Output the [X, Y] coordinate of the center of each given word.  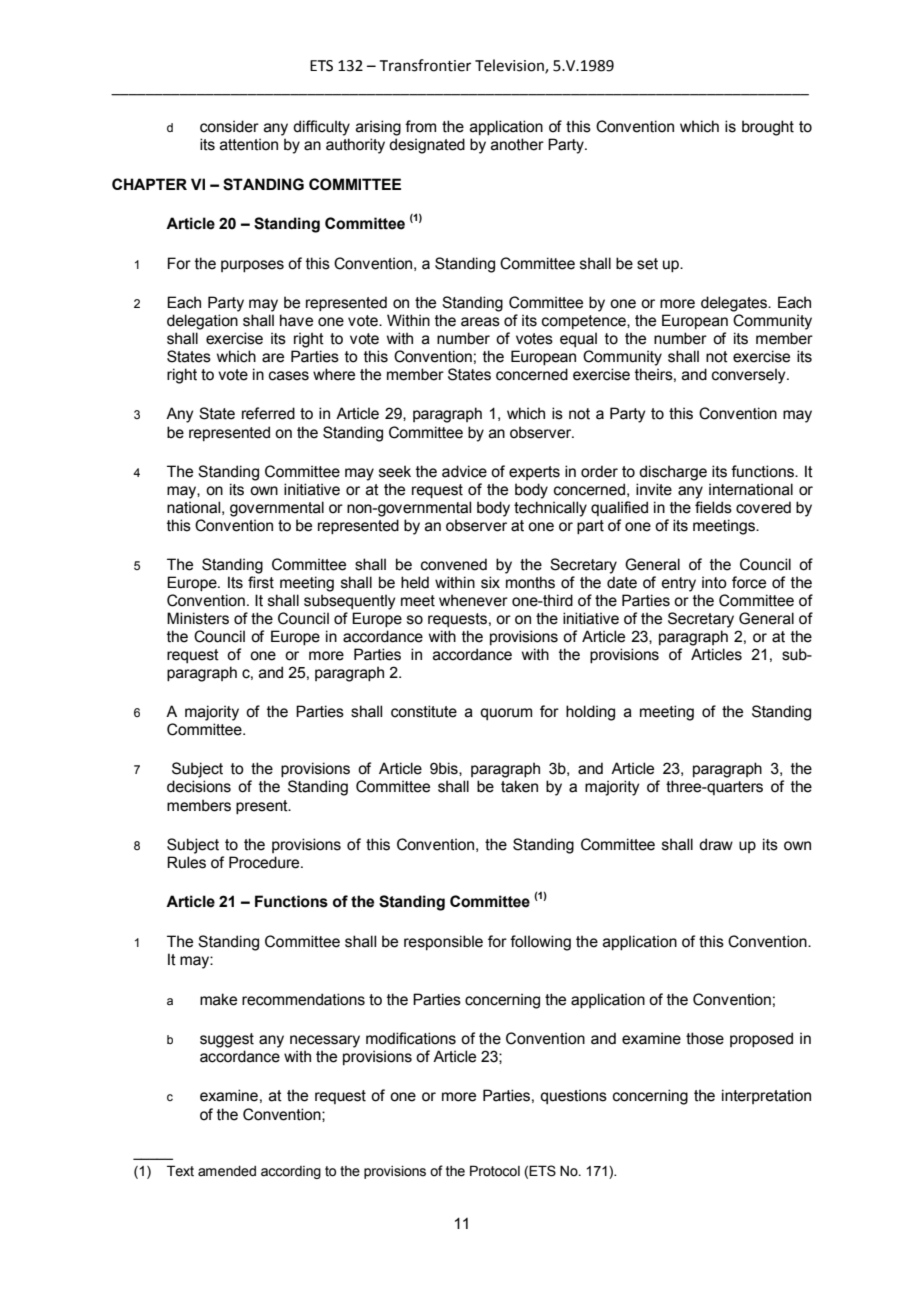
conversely [750, 376]
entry [679, 584]
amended [227, 1171]
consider [229, 126]
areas [480, 322]
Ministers [198, 618]
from [420, 126]
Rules [186, 862]
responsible [443, 942]
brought [768, 128]
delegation [202, 322]
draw [716, 844]
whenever [473, 600]
